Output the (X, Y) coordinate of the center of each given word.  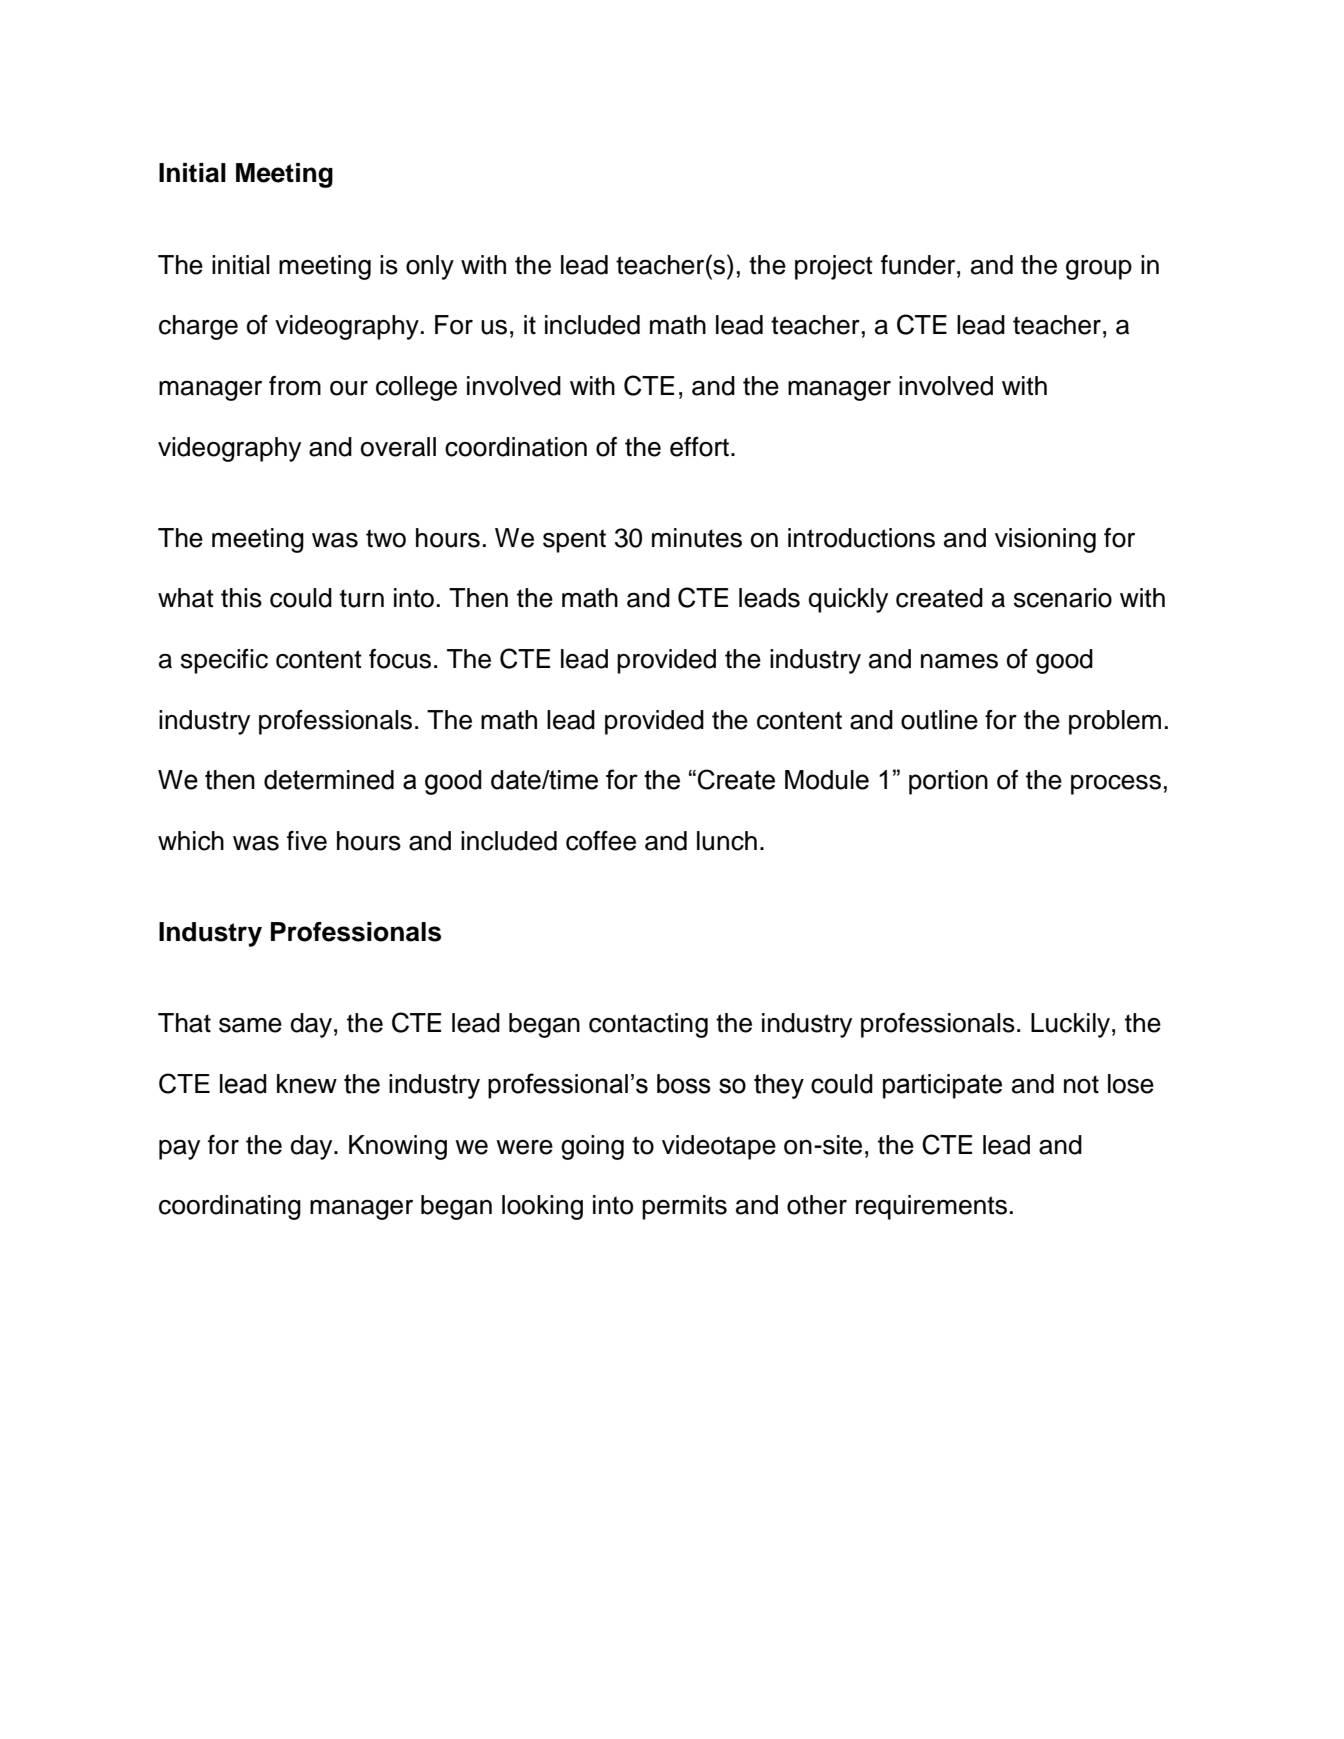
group (1099, 270)
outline (939, 720)
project (834, 267)
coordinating (230, 1207)
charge (198, 327)
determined (329, 780)
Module (827, 780)
